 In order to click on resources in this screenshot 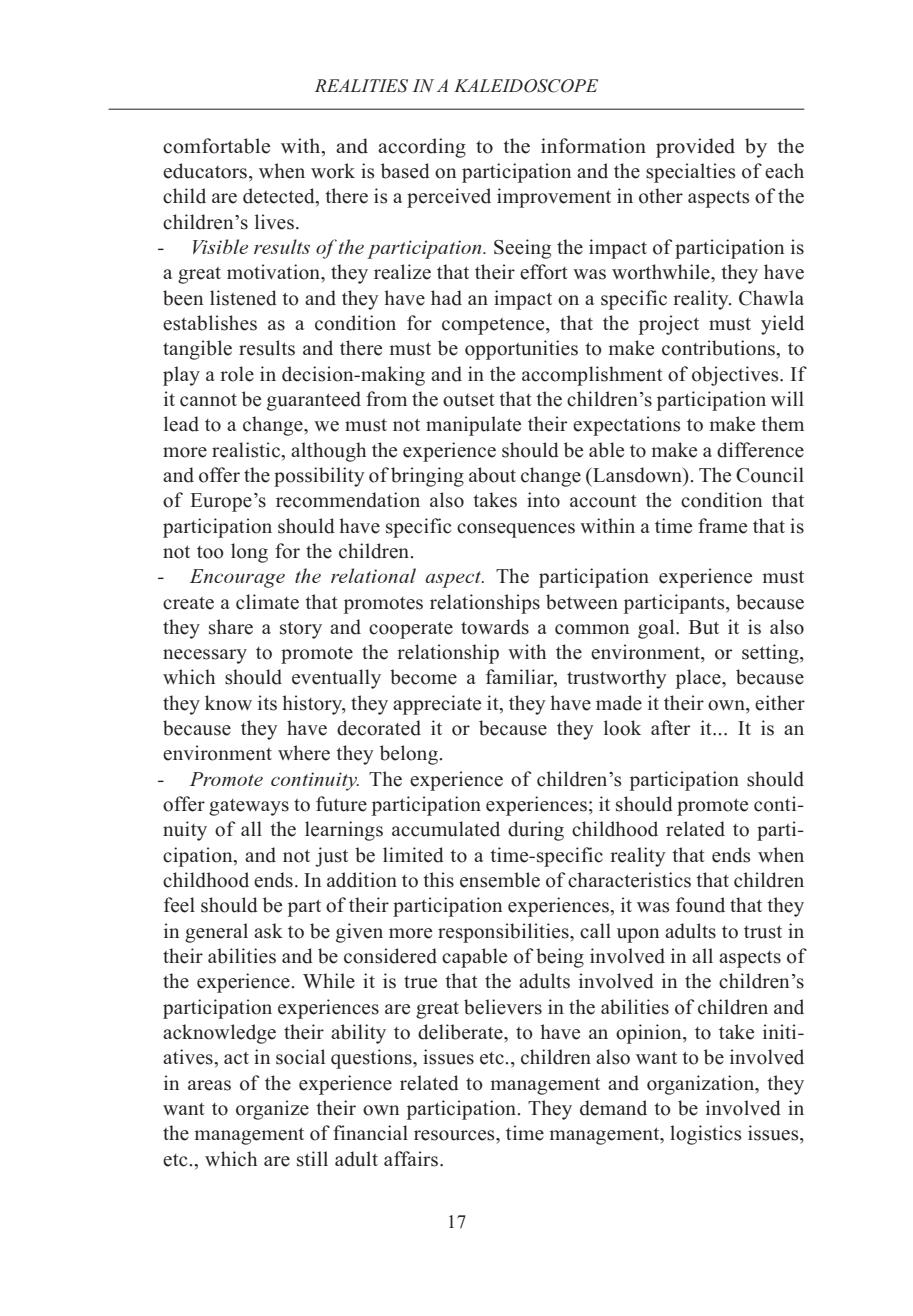, I will do `click(455, 1135)`.
